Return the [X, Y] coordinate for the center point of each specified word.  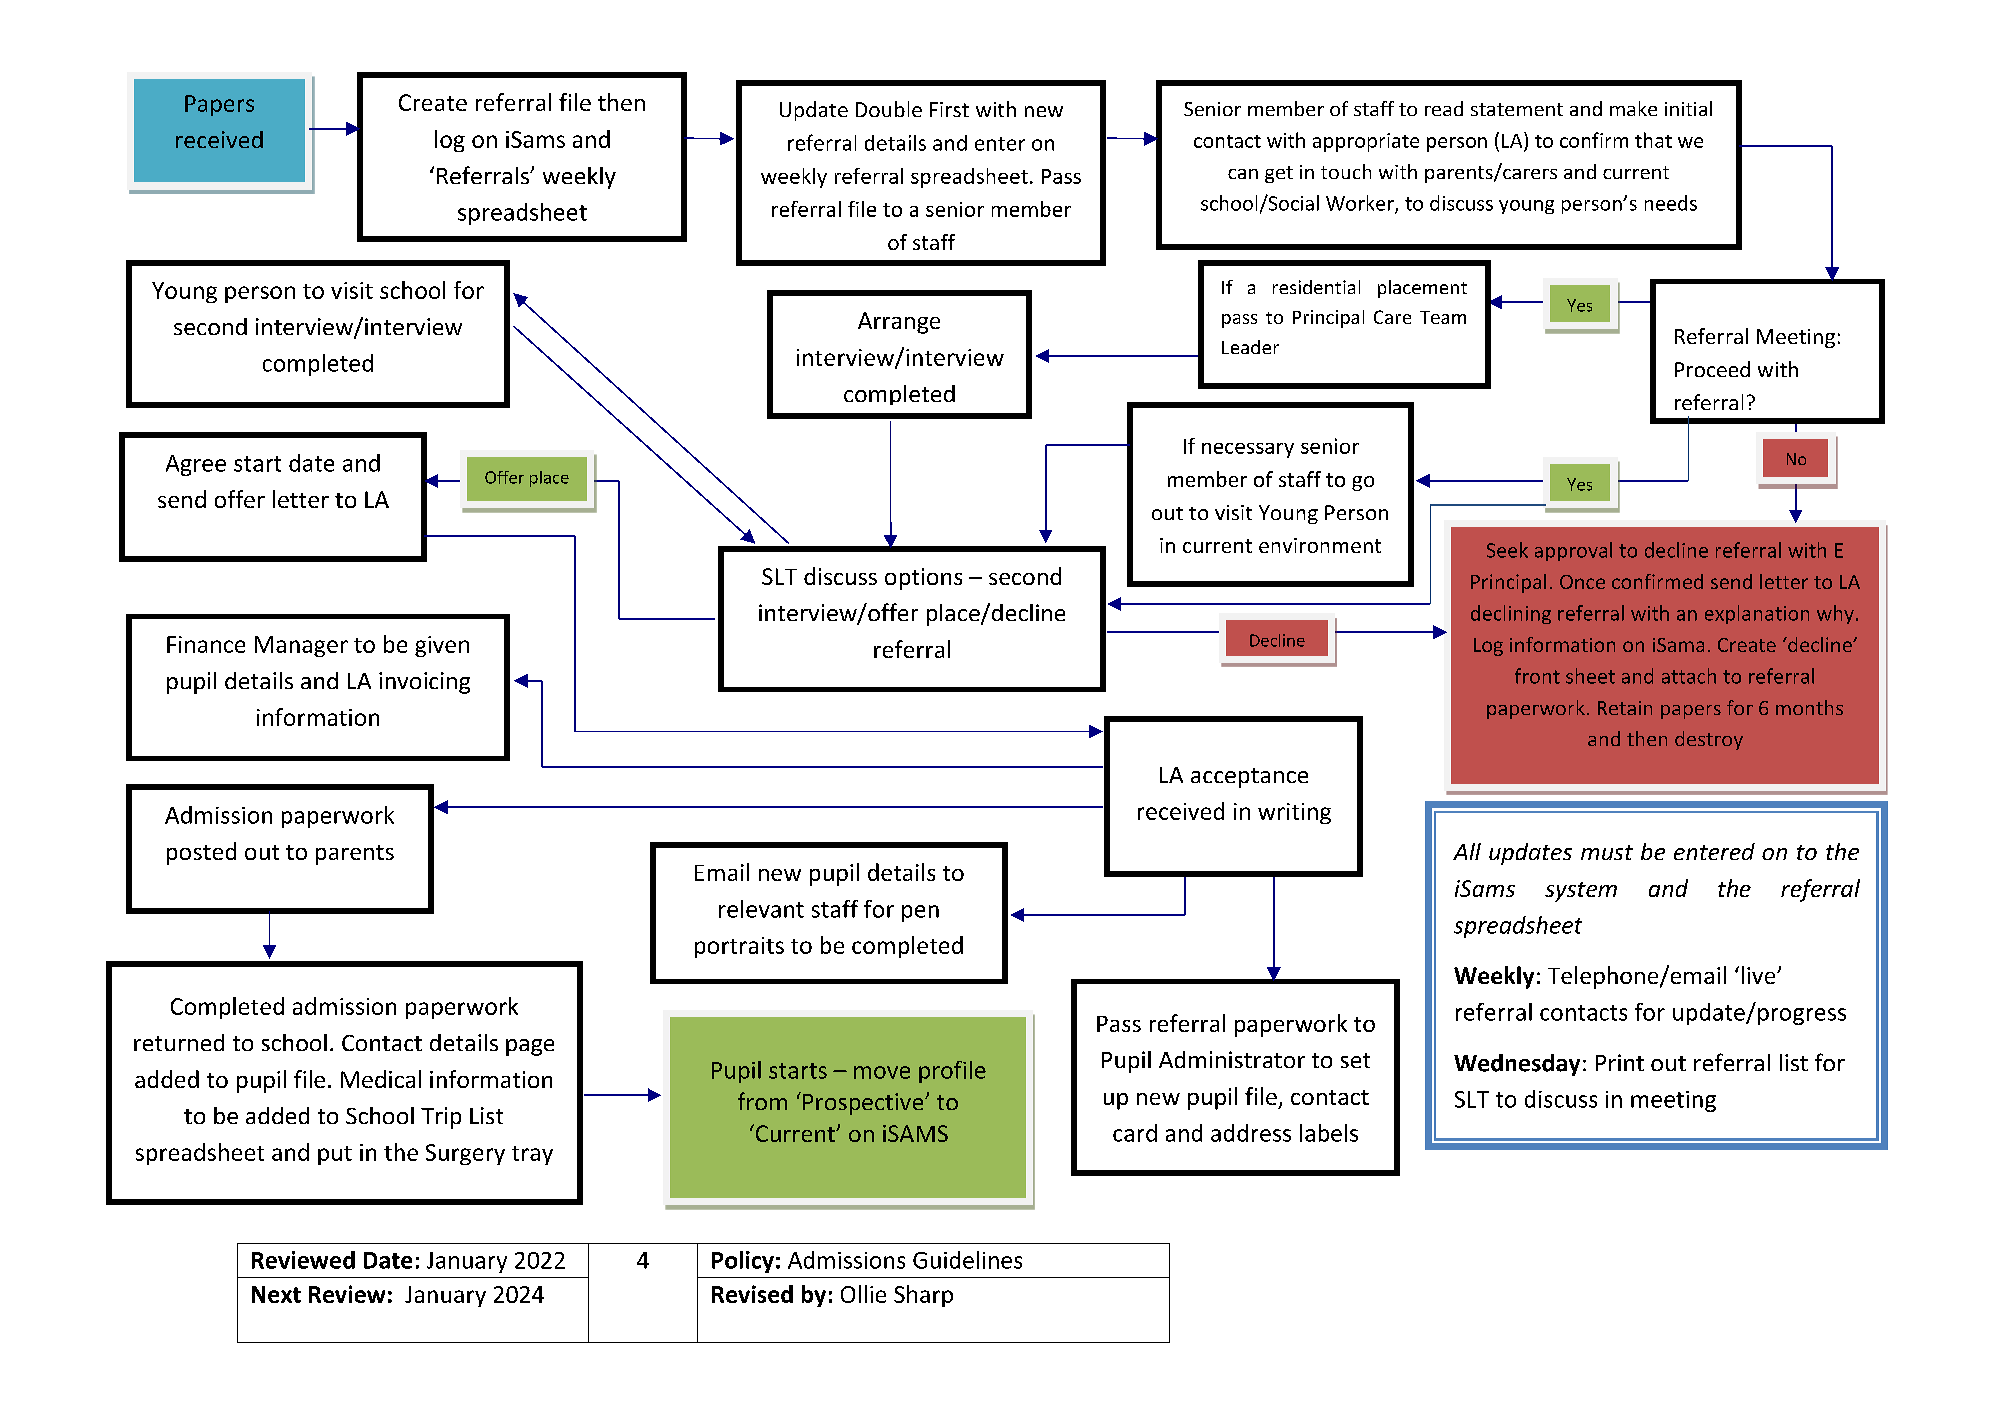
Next [276, 1294]
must [1607, 852]
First [949, 109]
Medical [381, 1079]
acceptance [1249, 778]
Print [1620, 1062]
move [882, 1072]
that [1653, 140]
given [442, 646]
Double [889, 109]
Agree [196, 465]
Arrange [899, 323]
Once [1582, 582]
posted [201, 853]
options [923, 579]
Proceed [1712, 369]
